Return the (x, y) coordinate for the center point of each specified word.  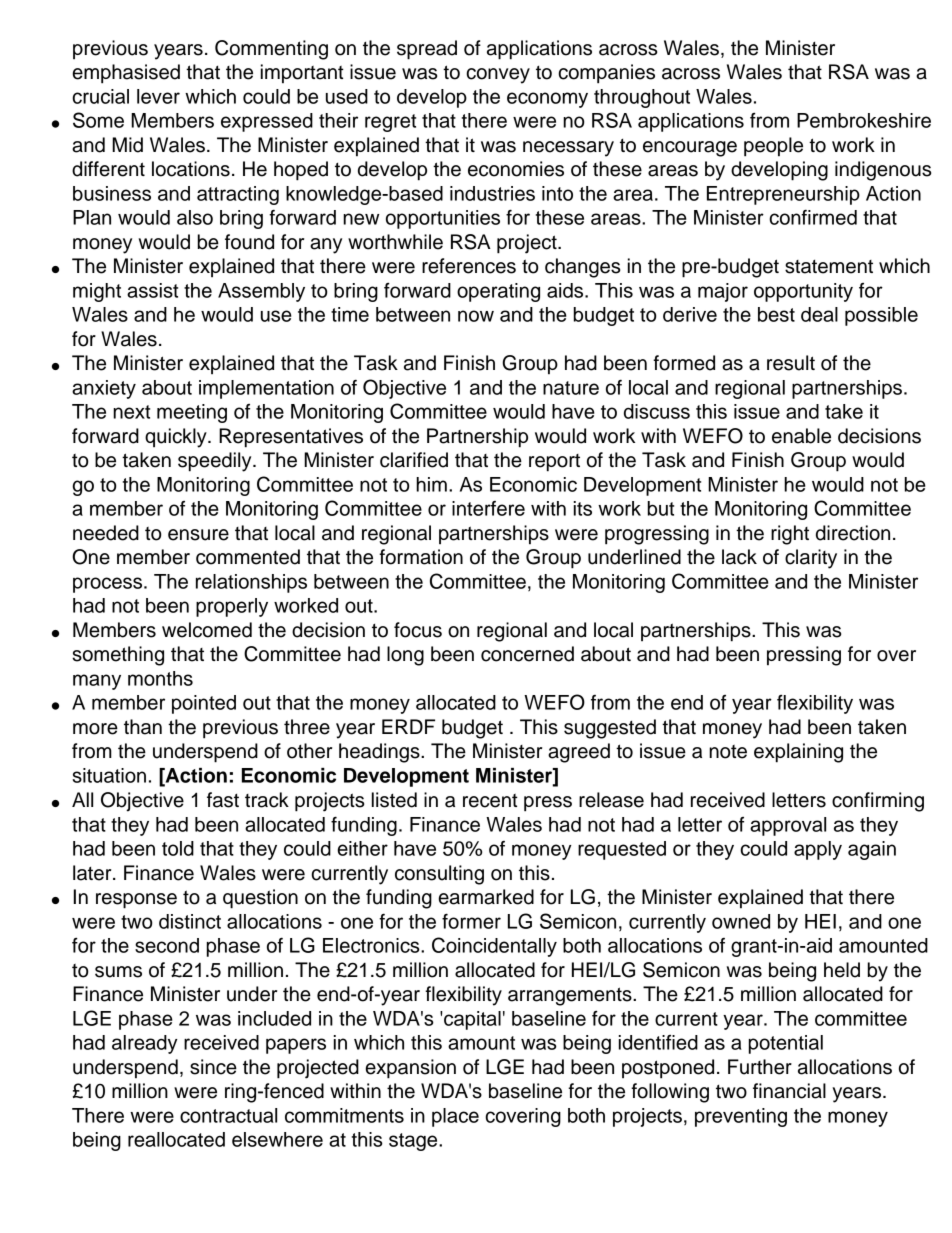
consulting (439, 875)
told (178, 848)
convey (498, 76)
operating (498, 292)
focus (418, 630)
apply (818, 850)
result (791, 363)
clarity (811, 559)
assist (152, 290)
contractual (228, 1115)
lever (158, 96)
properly (232, 607)
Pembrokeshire (864, 120)
